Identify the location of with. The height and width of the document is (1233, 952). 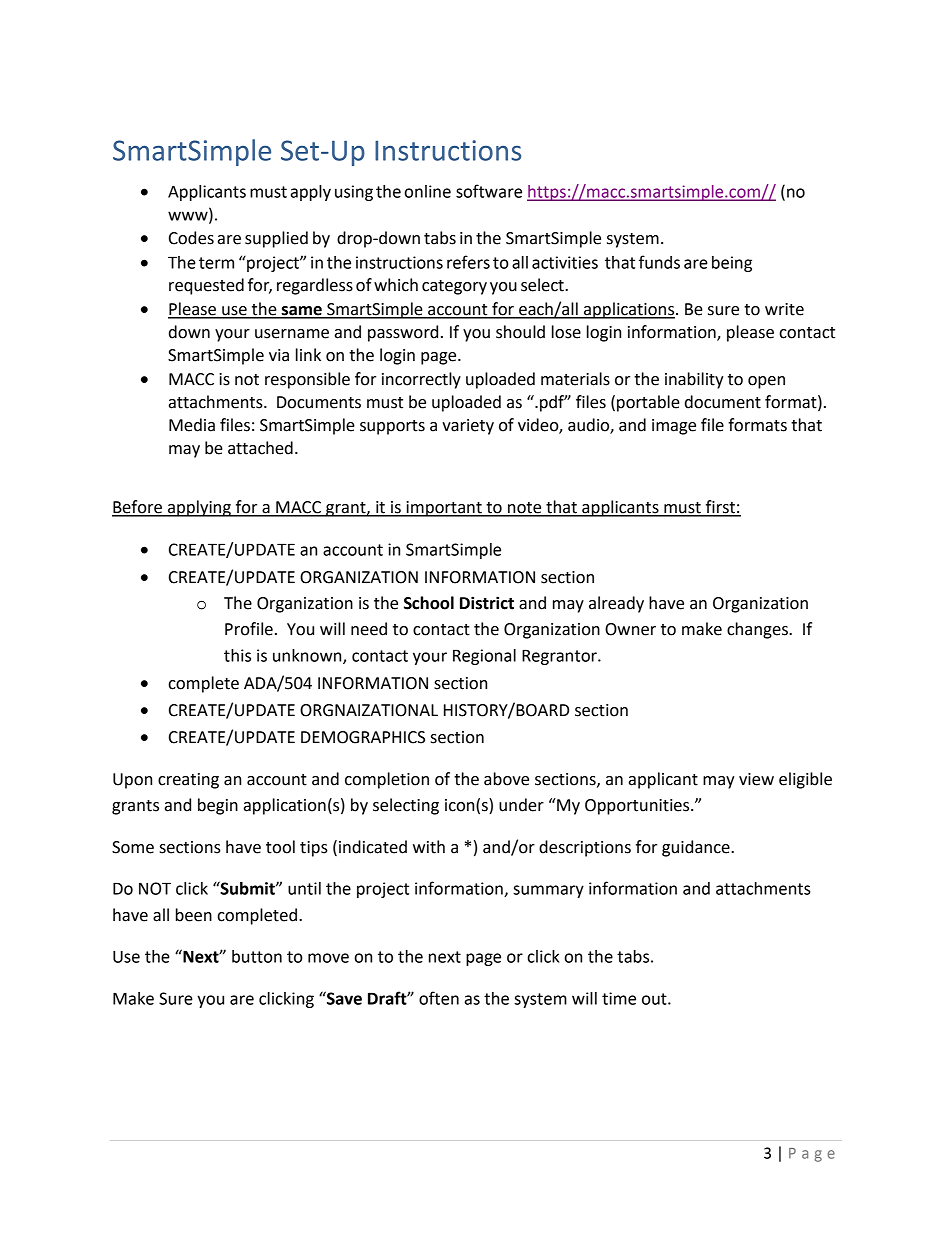
(429, 847).
